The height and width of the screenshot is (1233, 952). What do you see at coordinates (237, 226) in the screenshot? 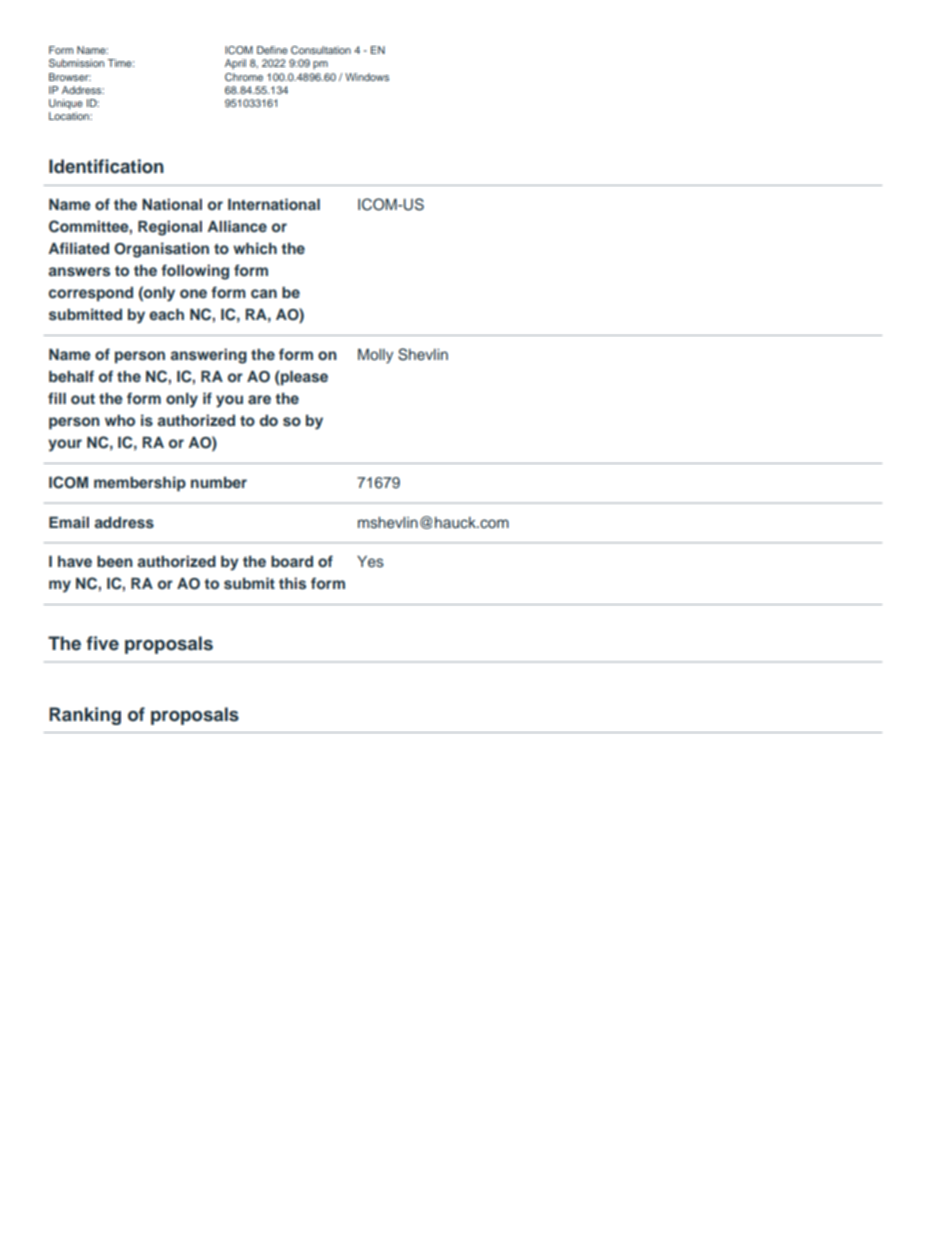
I see `Alliance` at bounding box center [237, 226].
